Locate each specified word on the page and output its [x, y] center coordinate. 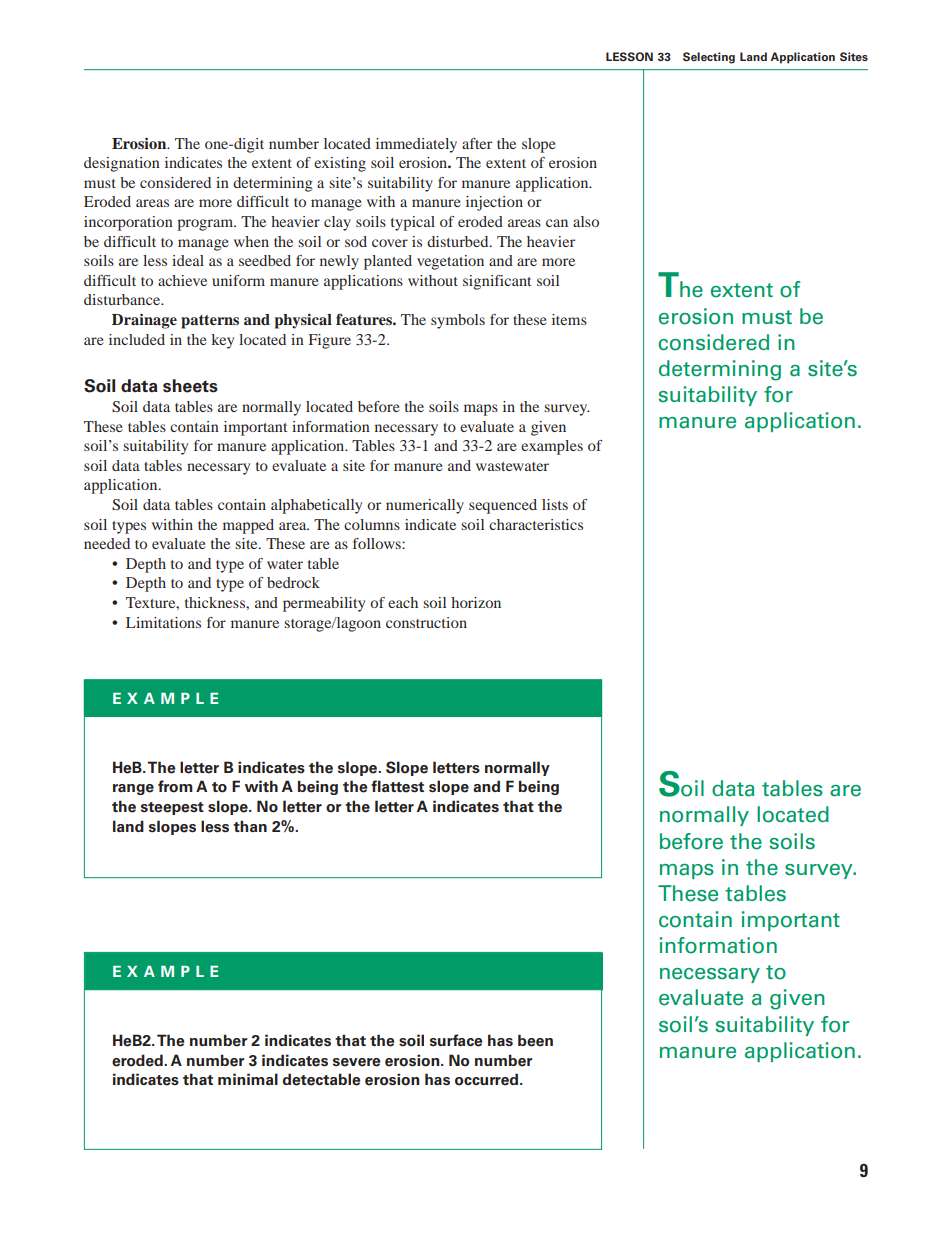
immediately [416, 145]
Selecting [709, 58]
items [569, 319]
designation [122, 164]
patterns [210, 322]
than [250, 826]
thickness [216, 602]
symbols [458, 321]
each [403, 602]
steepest [172, 808]
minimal [248, 1079]
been [535, 1040]
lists [555, 504]
